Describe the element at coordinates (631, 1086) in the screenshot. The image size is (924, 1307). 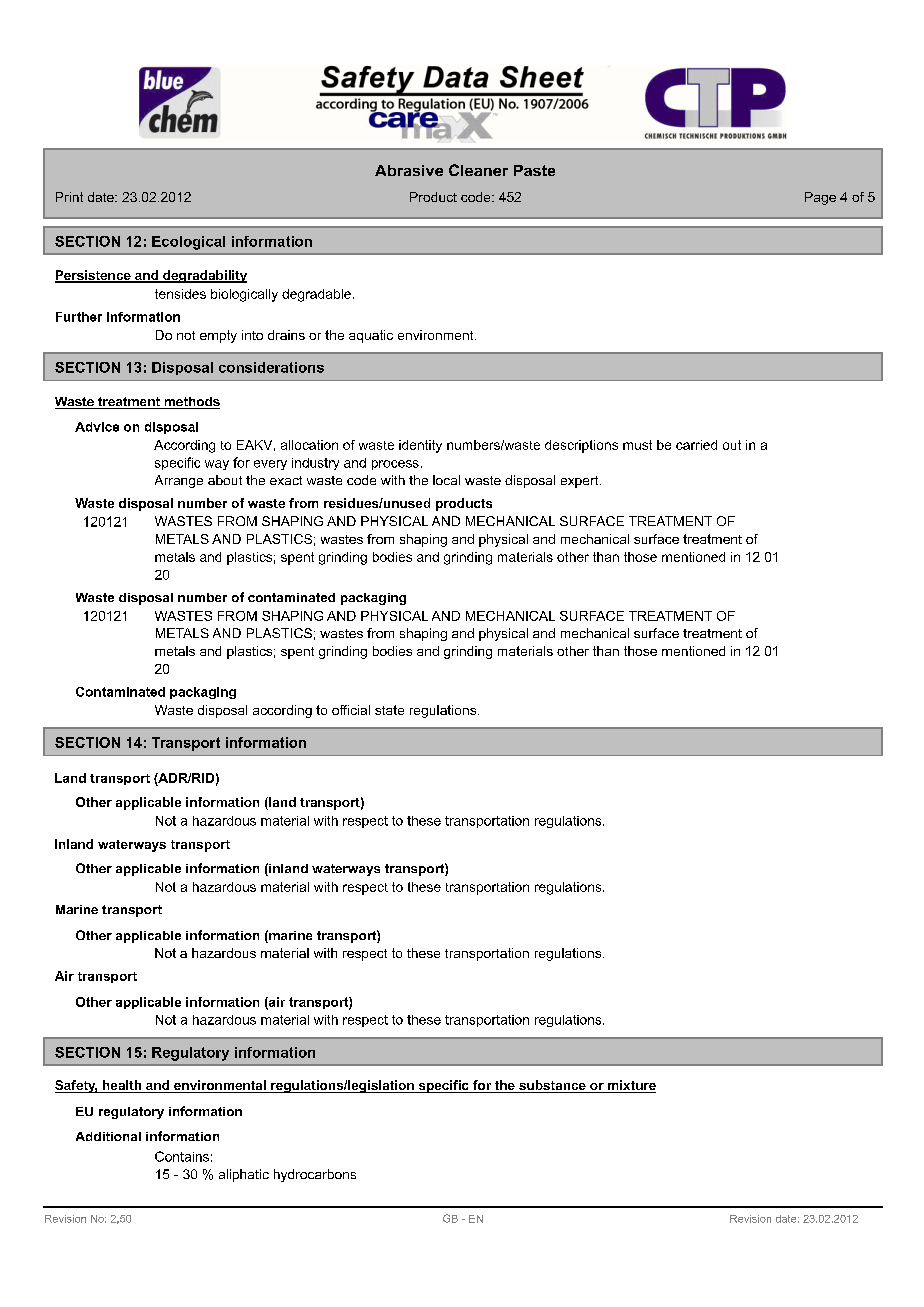
I see `mixture` at that location.
